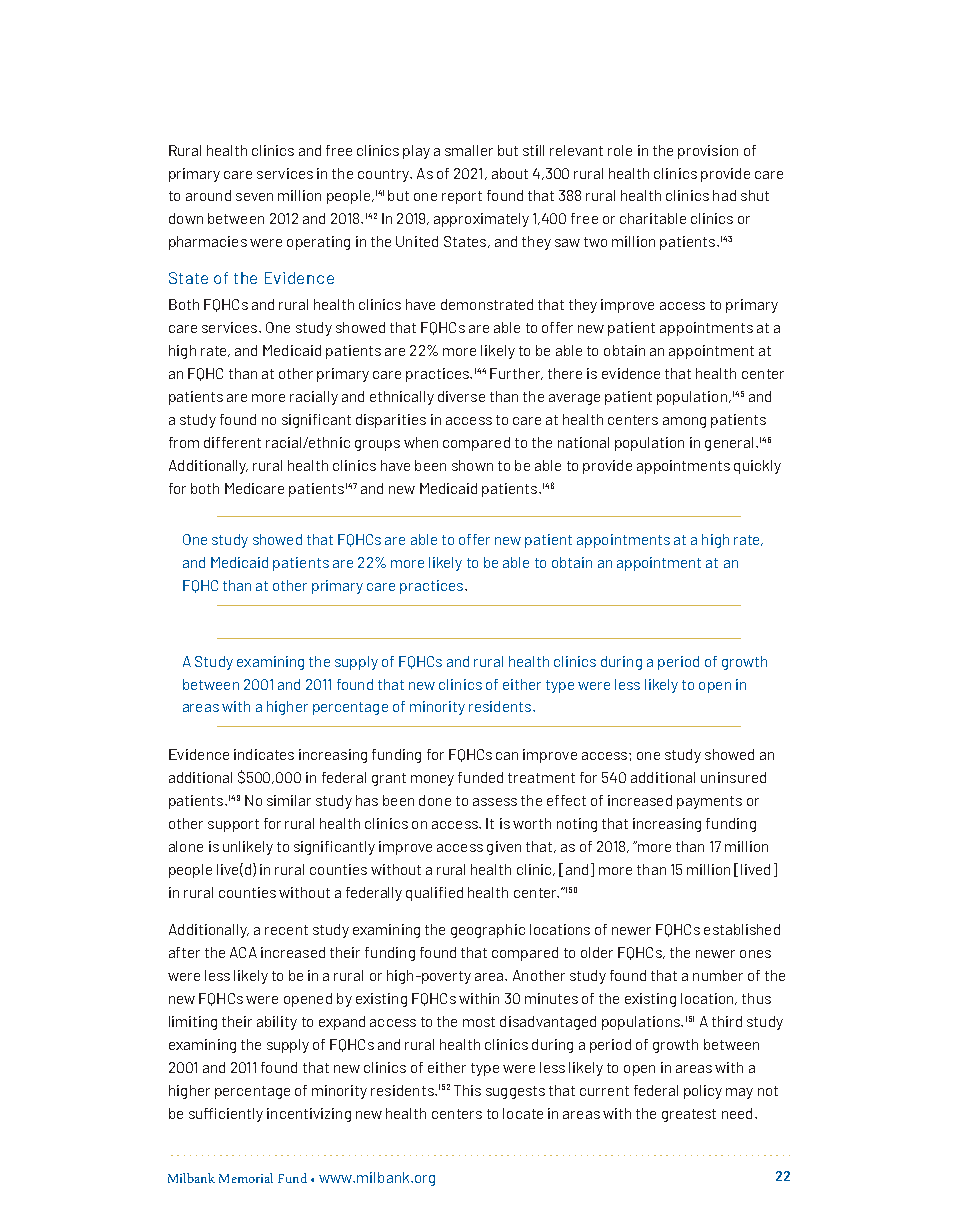 The width and height of the image is (958, 1232). Describe the element at coordinates (432, 780) in the image. I see `money` at that location.
